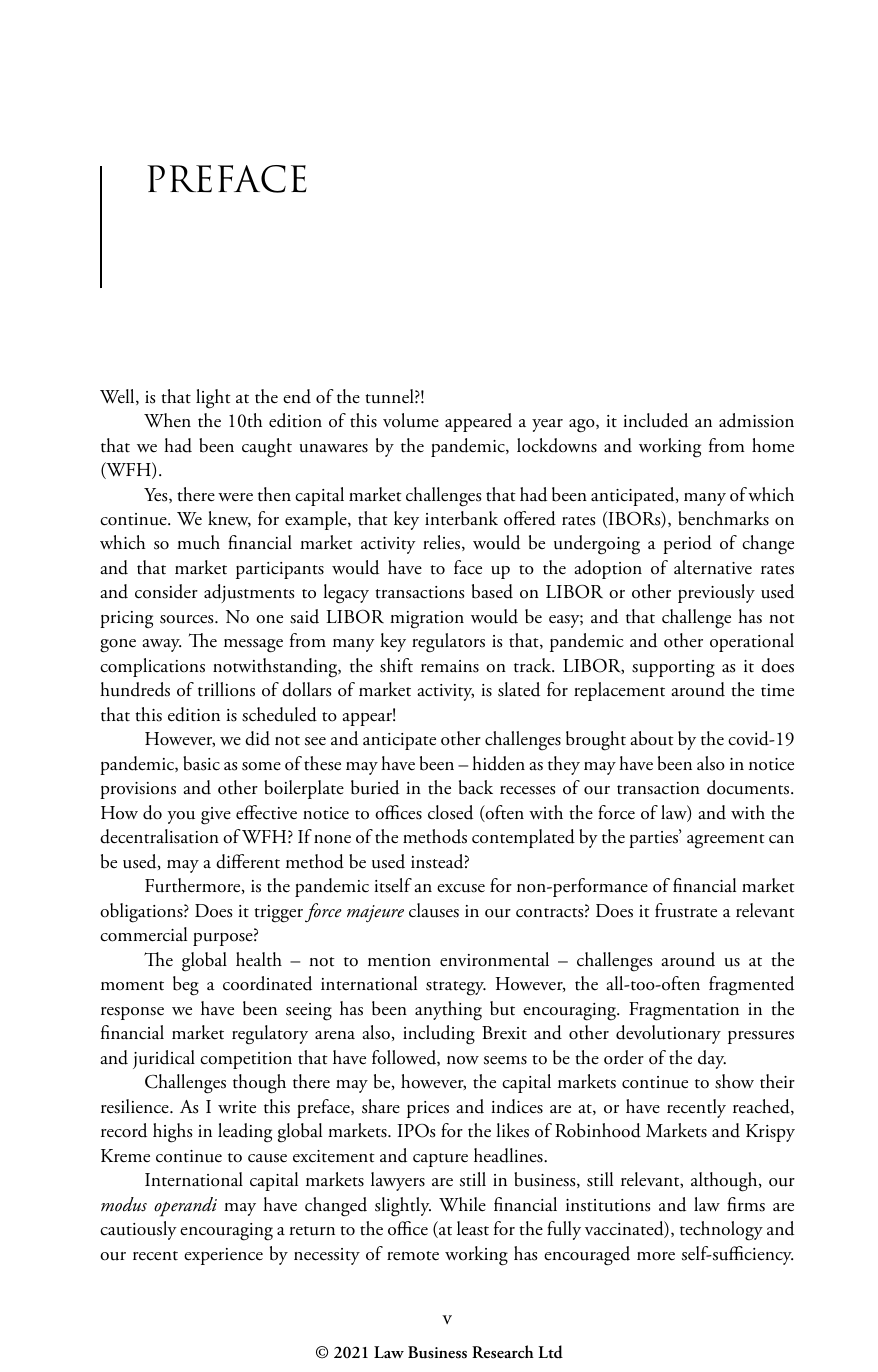 Image resolution: width=878 pixels, height=1372 pixels. What do you see at coordinates (411, 420) in the document?
I see `volume` at bounding box center [411, 420].
